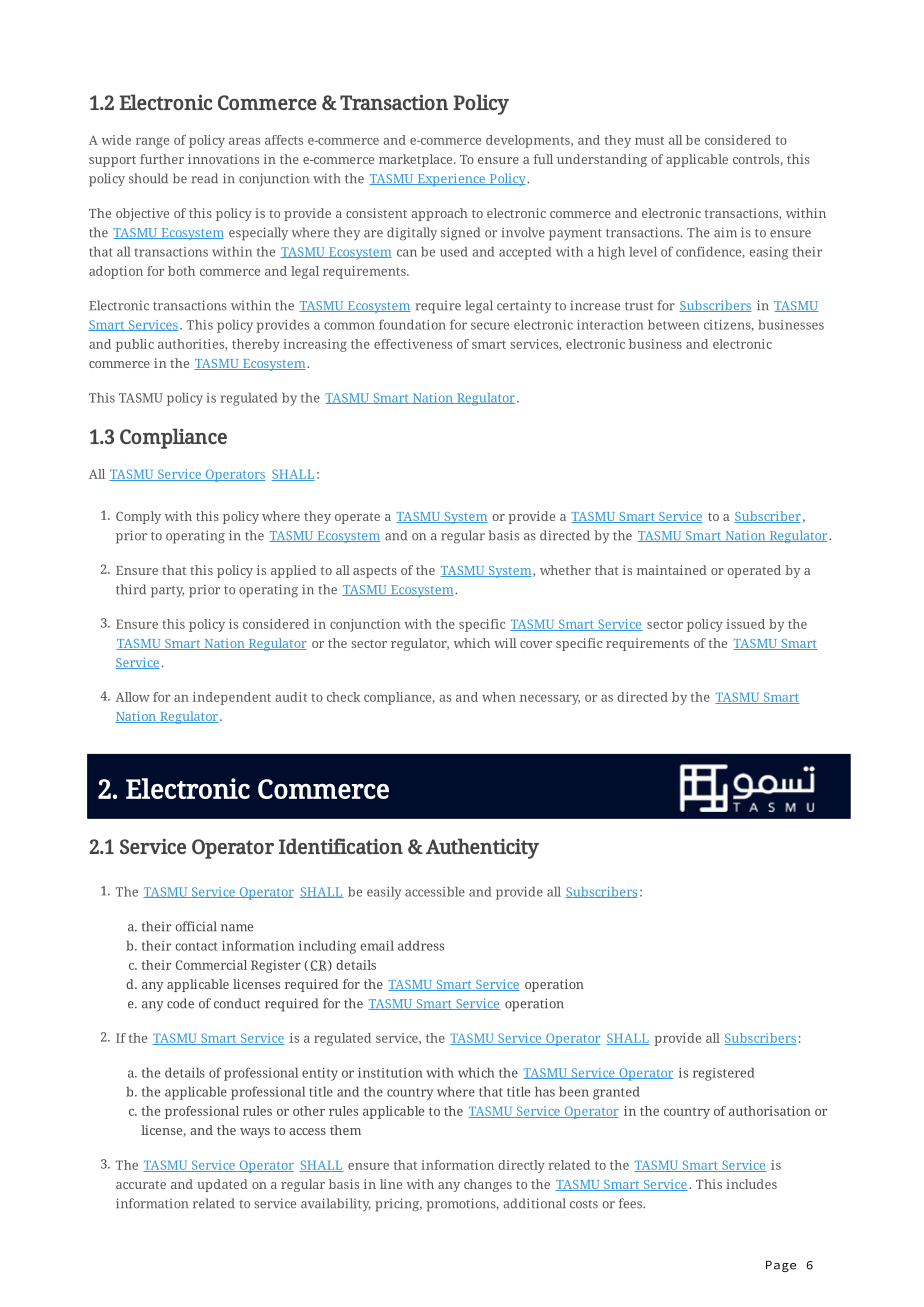  What do you see at coordinates (649, 140) in the document?
I see `must` at bounding box center [649, 140].
